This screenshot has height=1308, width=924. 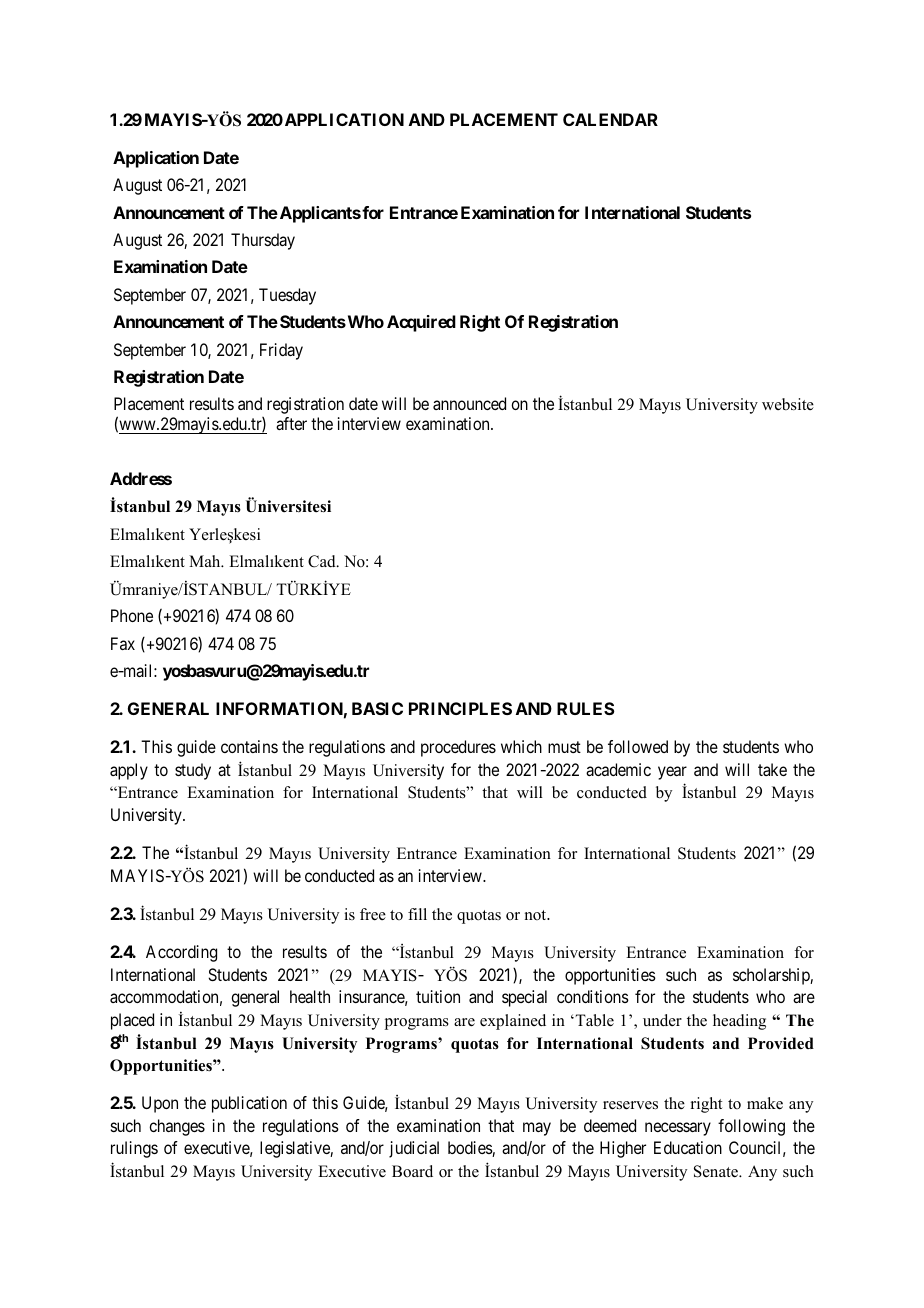 I want to click on Acquired, so click(x=421, y=323).
